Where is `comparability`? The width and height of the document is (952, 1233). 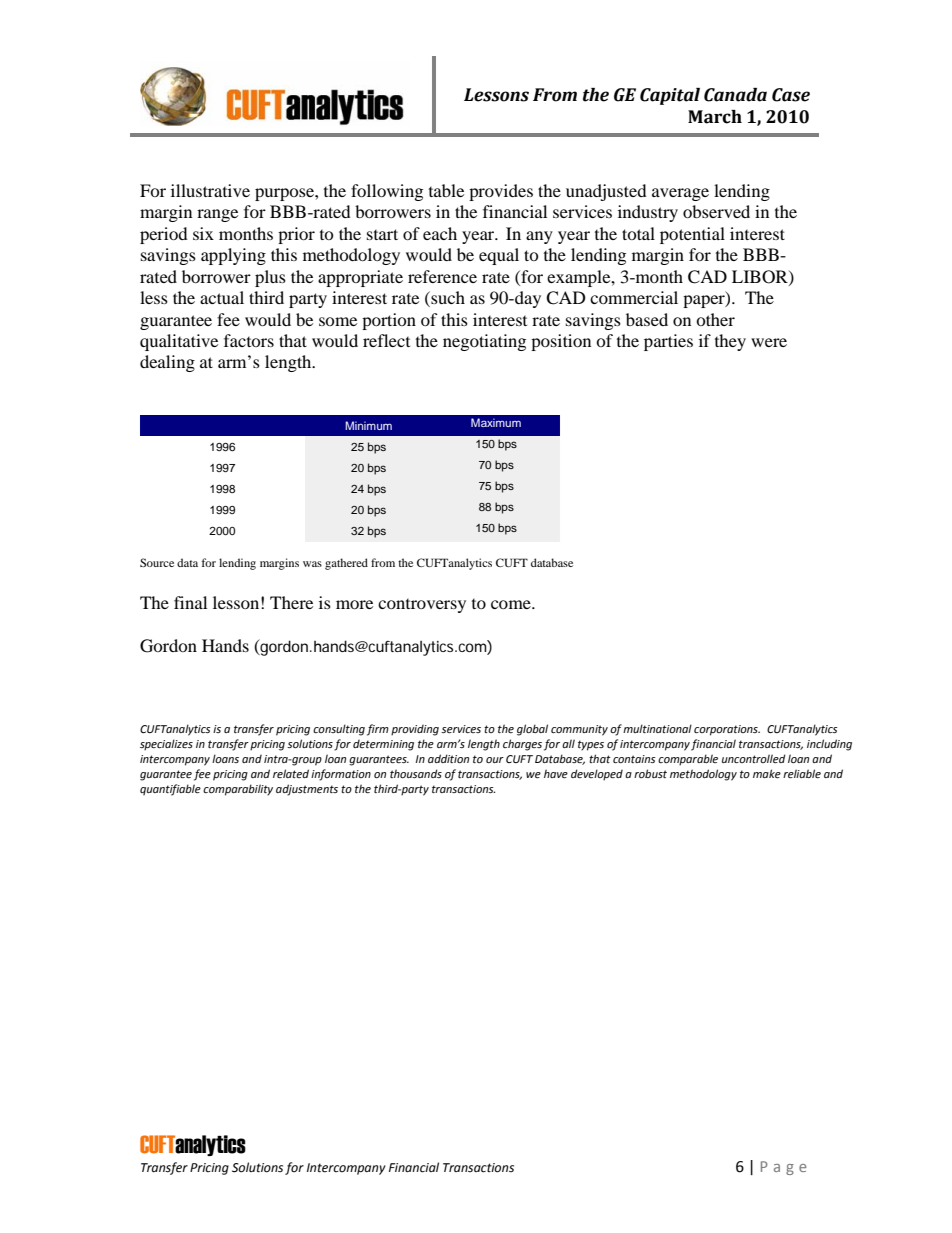
comparability is located at coordinates (238, 790).
